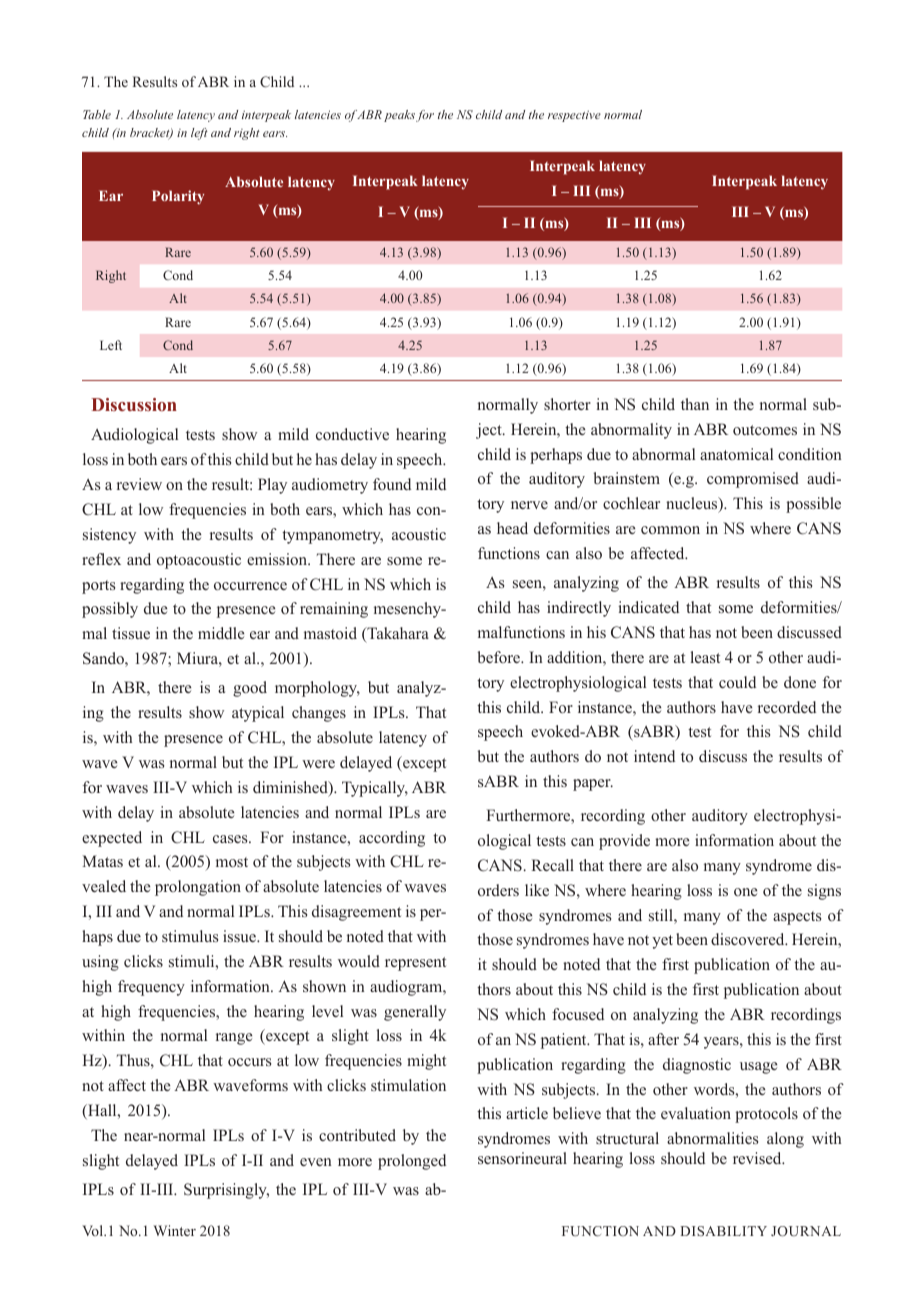 The image size is (924, 1308). I want to click on middle, so click(221, 633).
